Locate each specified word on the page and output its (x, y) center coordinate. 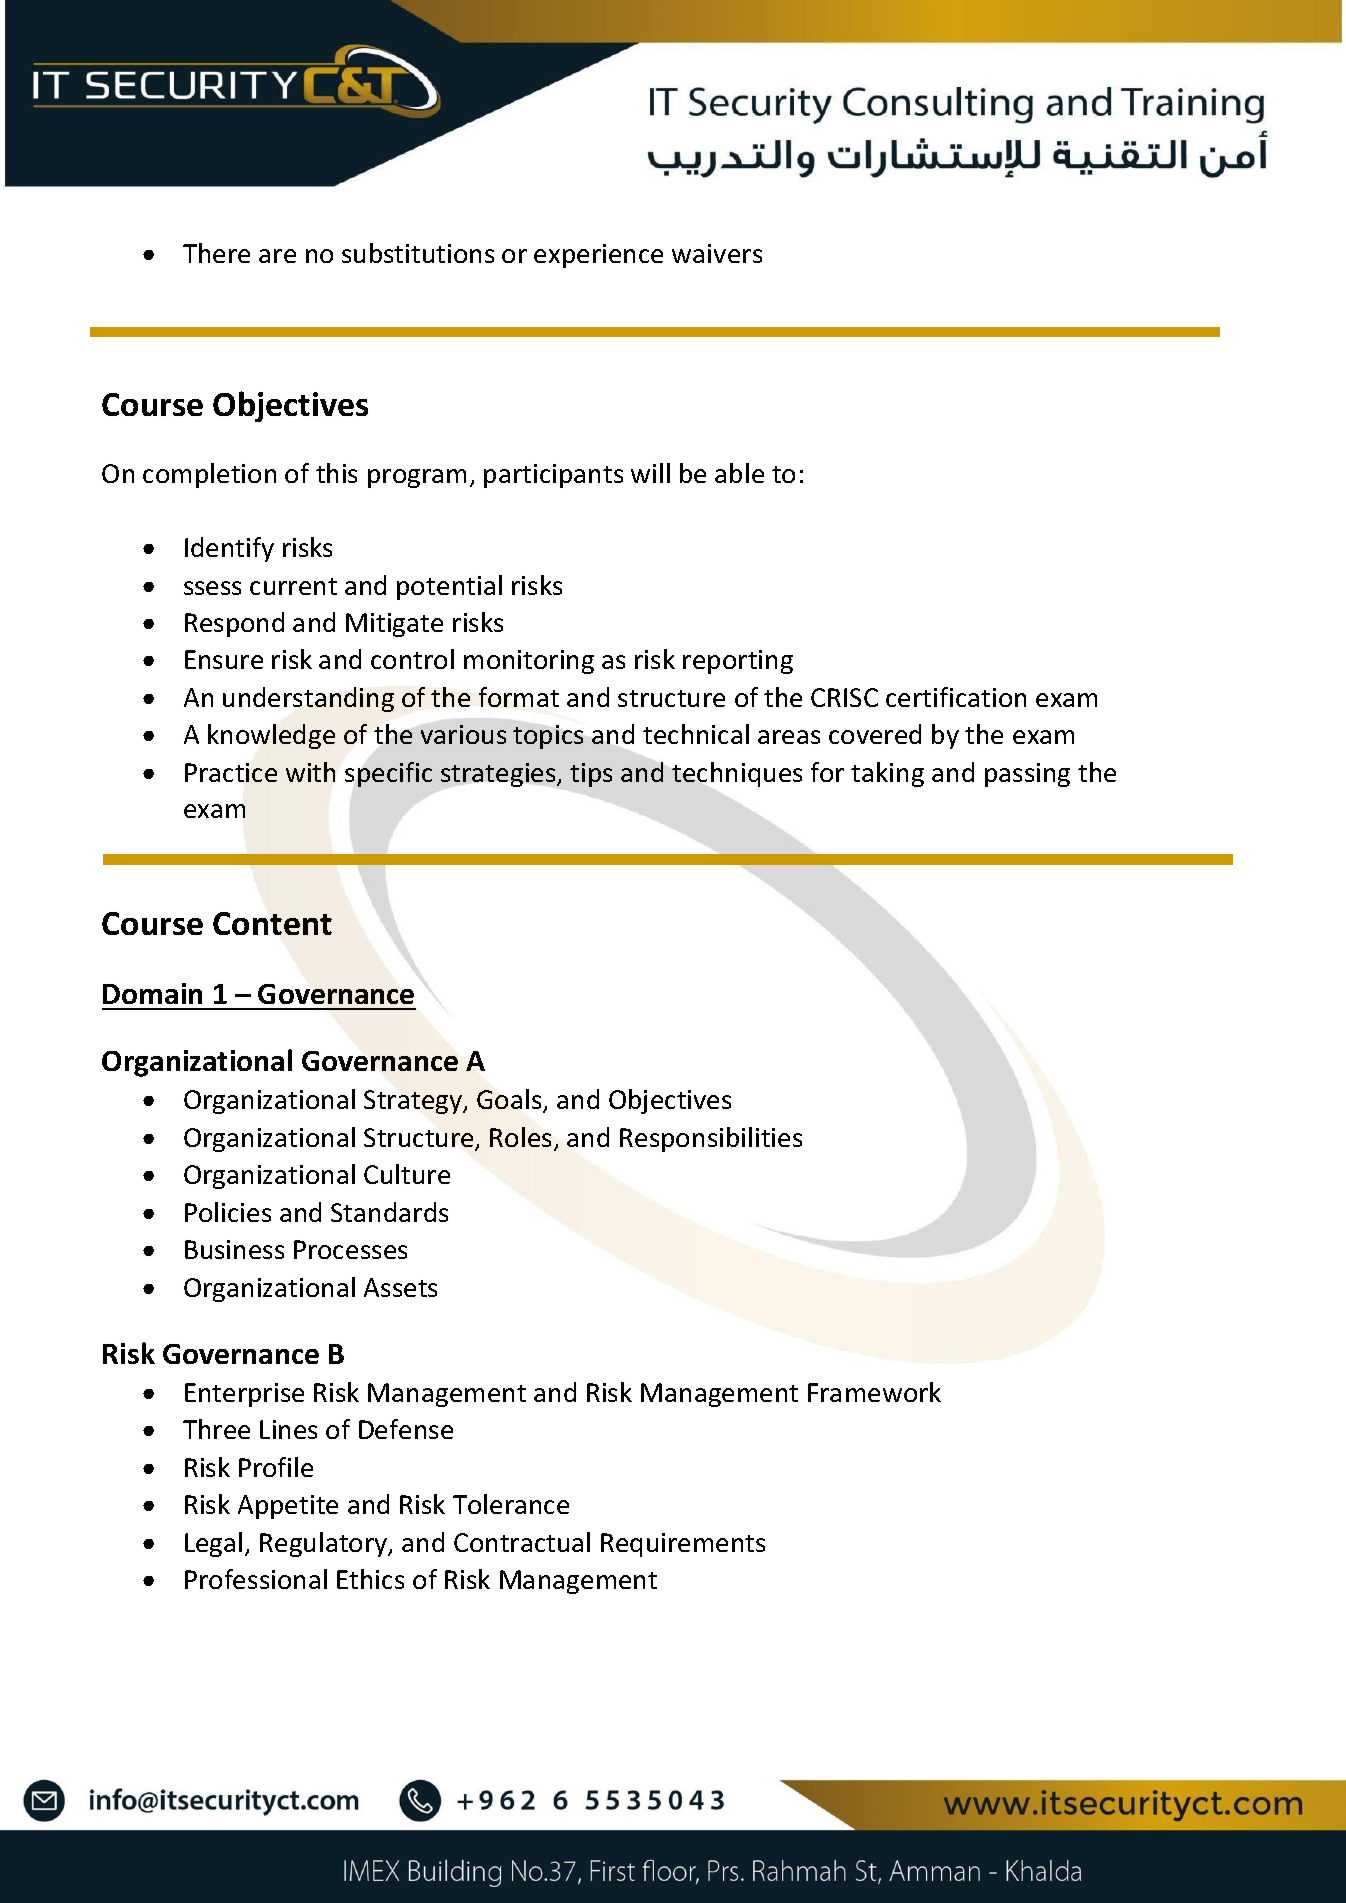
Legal (213, 1544)
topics (548, 737)
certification (956, 697)
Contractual (522, 1542)
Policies (228, 1212)
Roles (520, 1137)
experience (598, 256)
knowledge (271, 736)
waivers (717, 253)
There (216, 253)
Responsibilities (711, 1139)
